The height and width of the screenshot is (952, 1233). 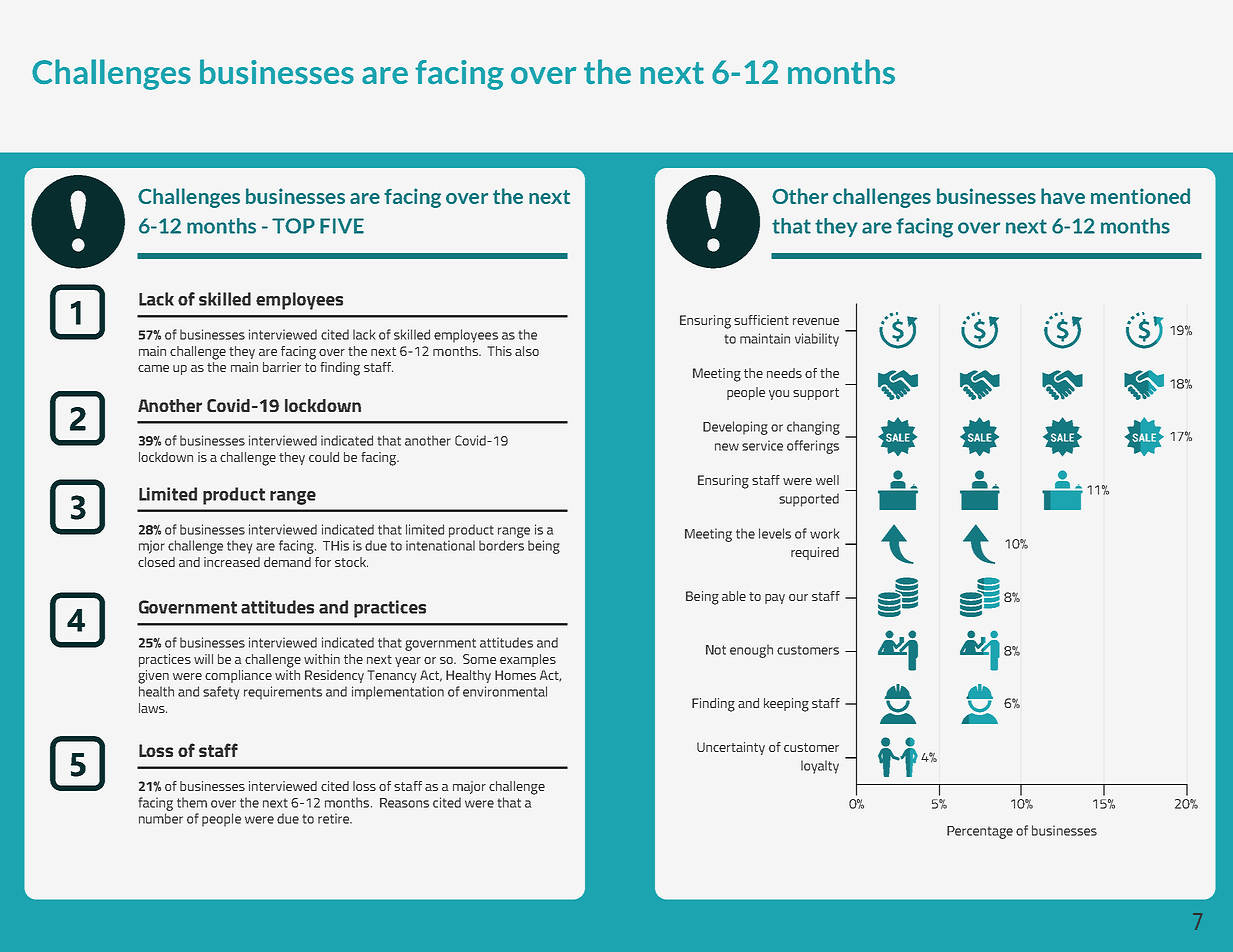 What do you see at coordinates (824, 533) in the screenshot?
I see `work` at bounding box center [824, 533].
